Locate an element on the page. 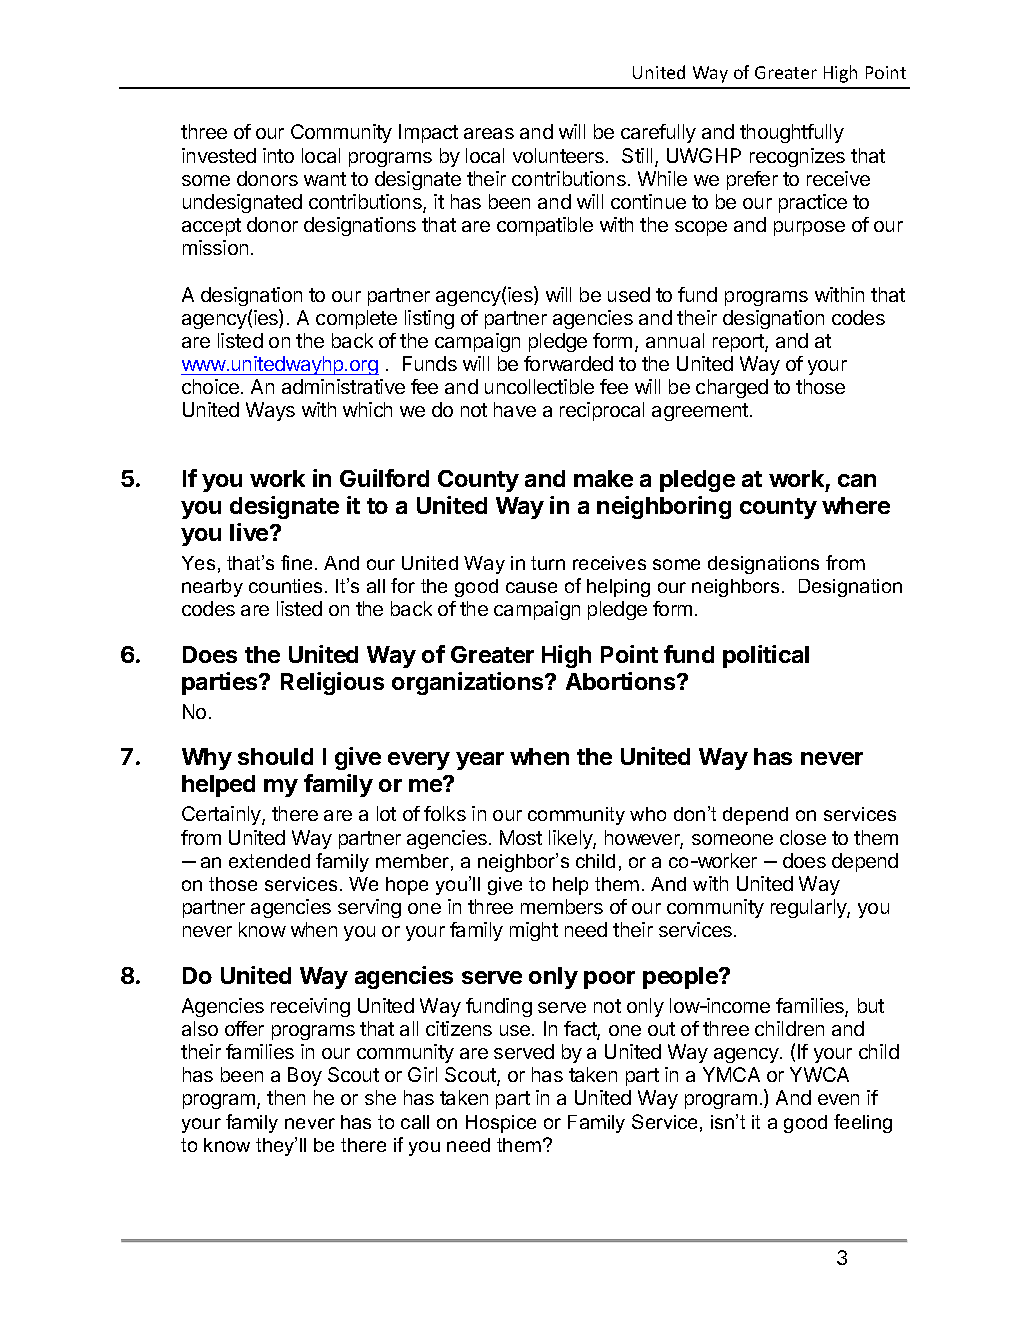 The width and height of the document is (1028, 1330). Most is located at coordinates (521, 837).
